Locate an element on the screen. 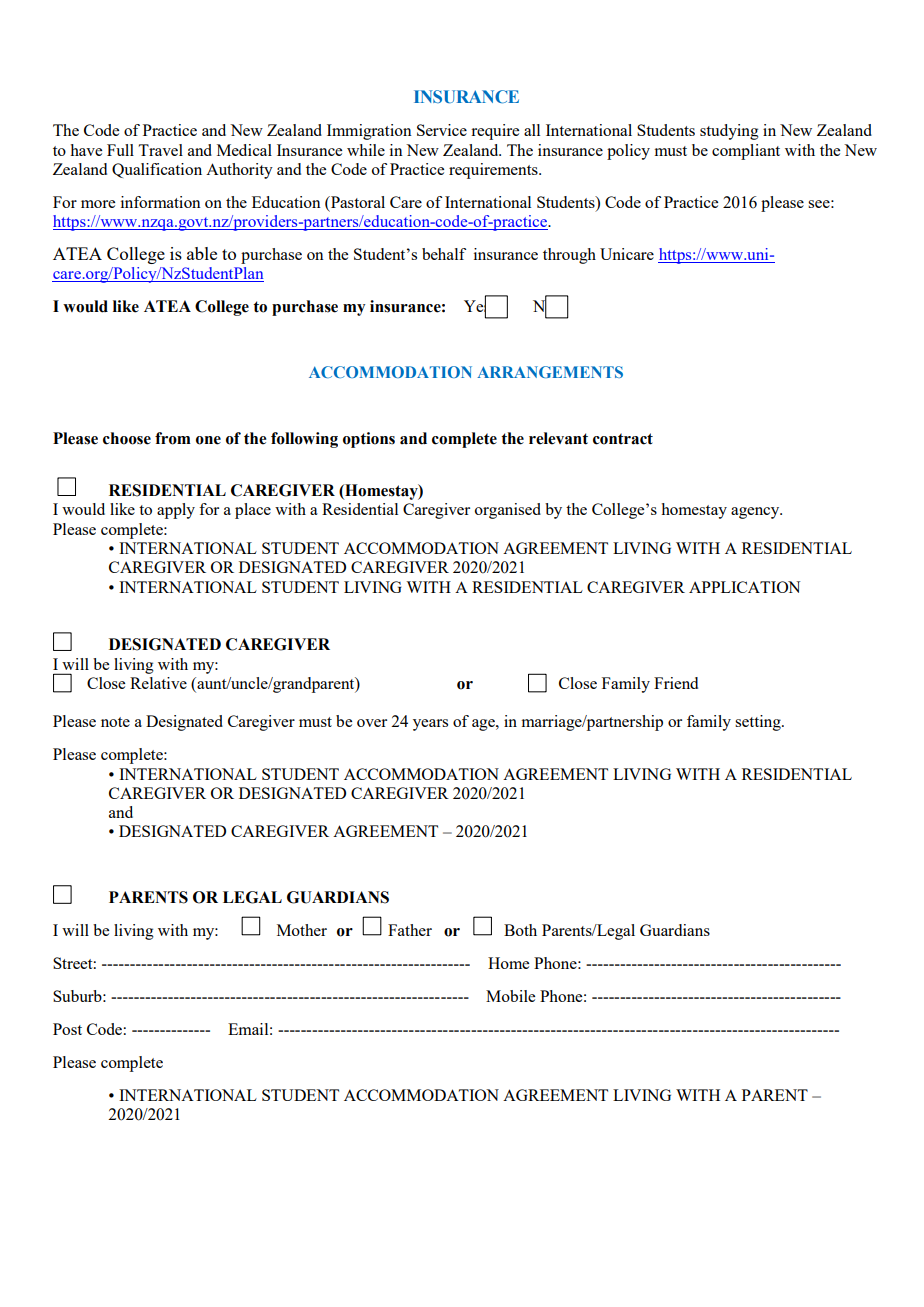 The image size is (924, 1307). Mobile is located at coordinates (510, 996).
